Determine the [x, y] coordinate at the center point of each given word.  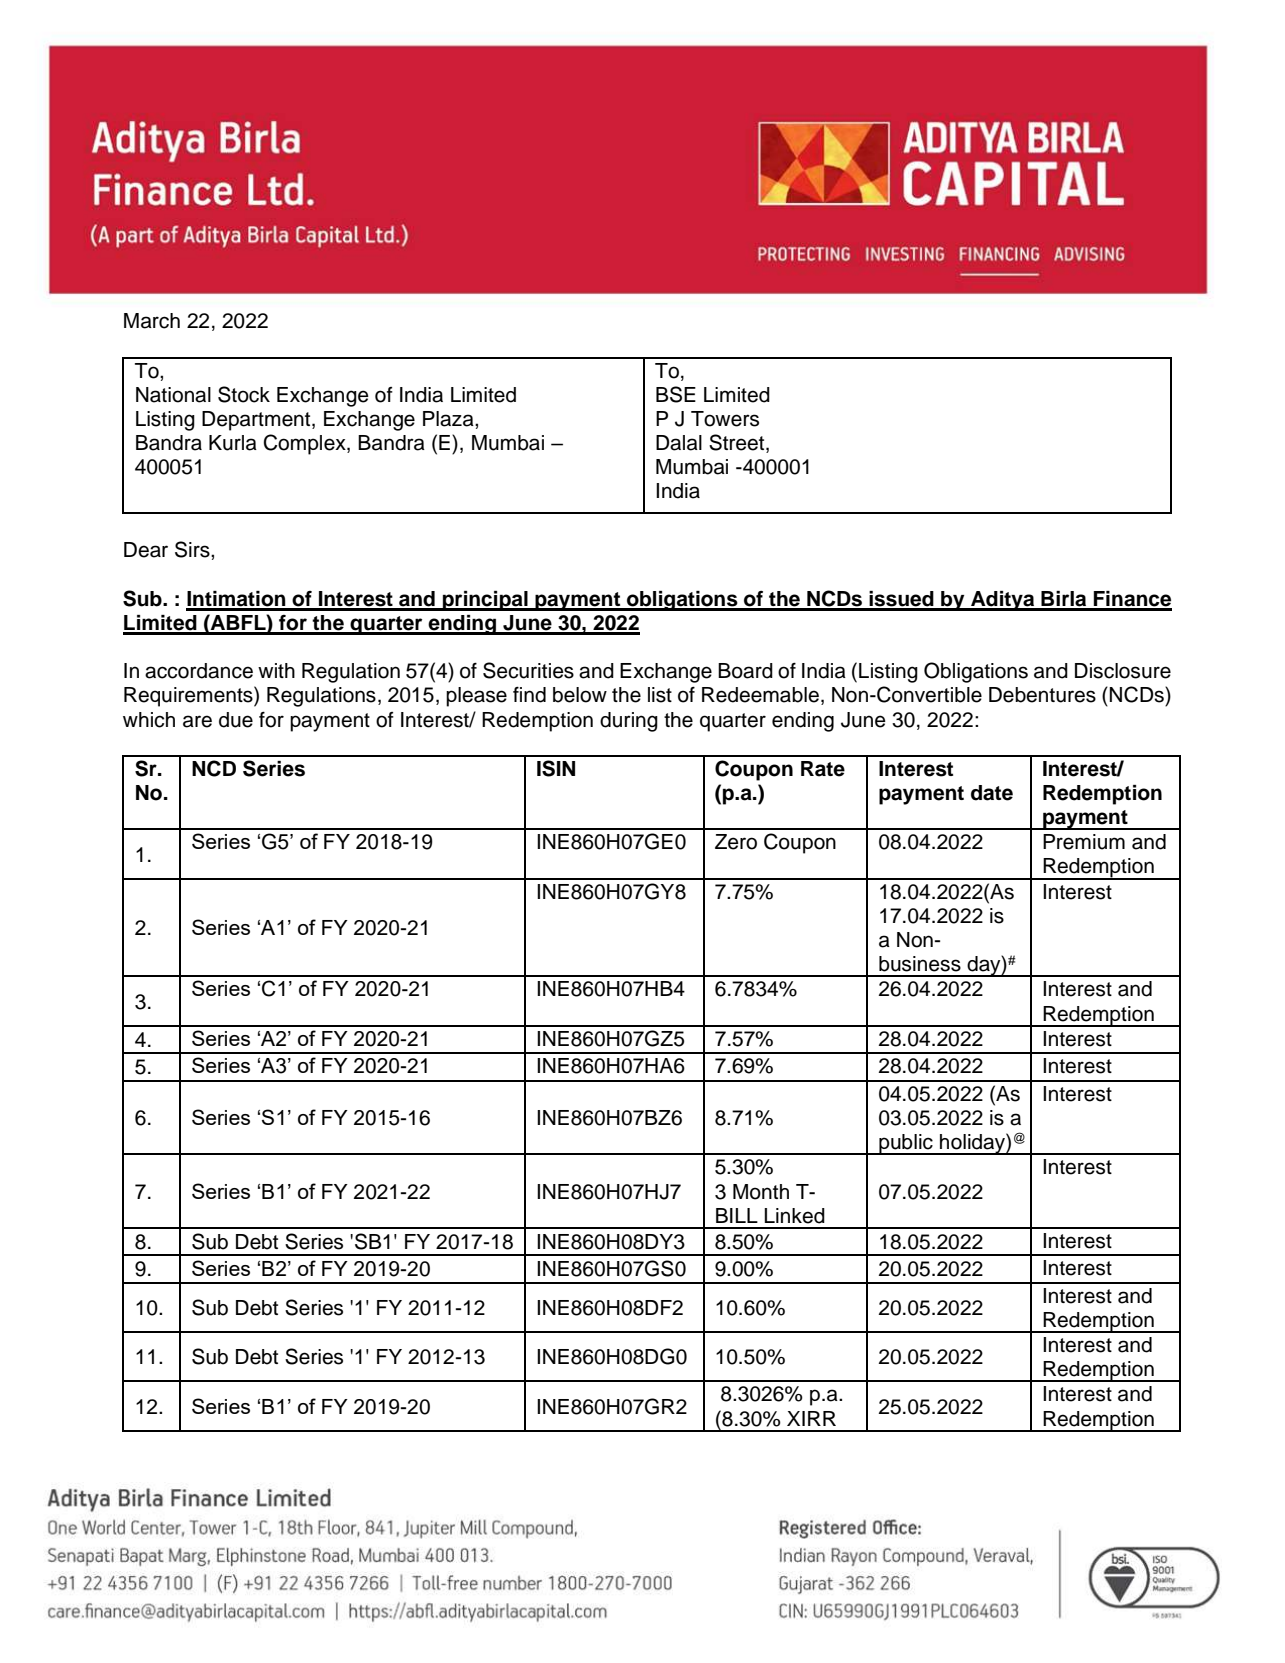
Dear [146, 550]
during [629, 722]
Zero [736, 842]
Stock [244, 394]
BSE [676, 394]
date [992, 793]
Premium [1084, 842]
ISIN [556, 768]
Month [761, 1192]
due [236, 720]
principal [485, 601]
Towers [725, 419]
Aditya [1003, 601]
